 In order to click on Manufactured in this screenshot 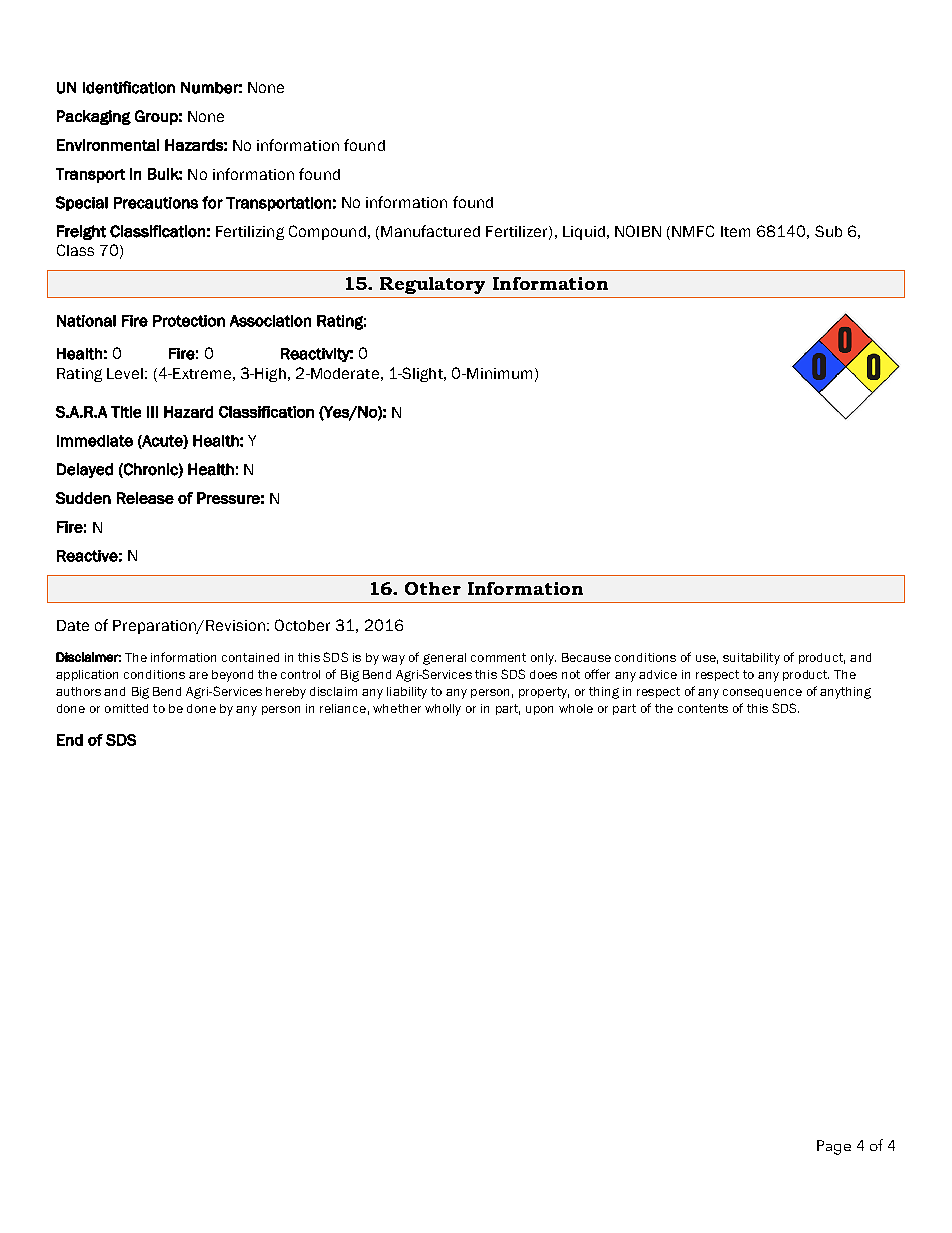, I will do `click(430, 231)`.
